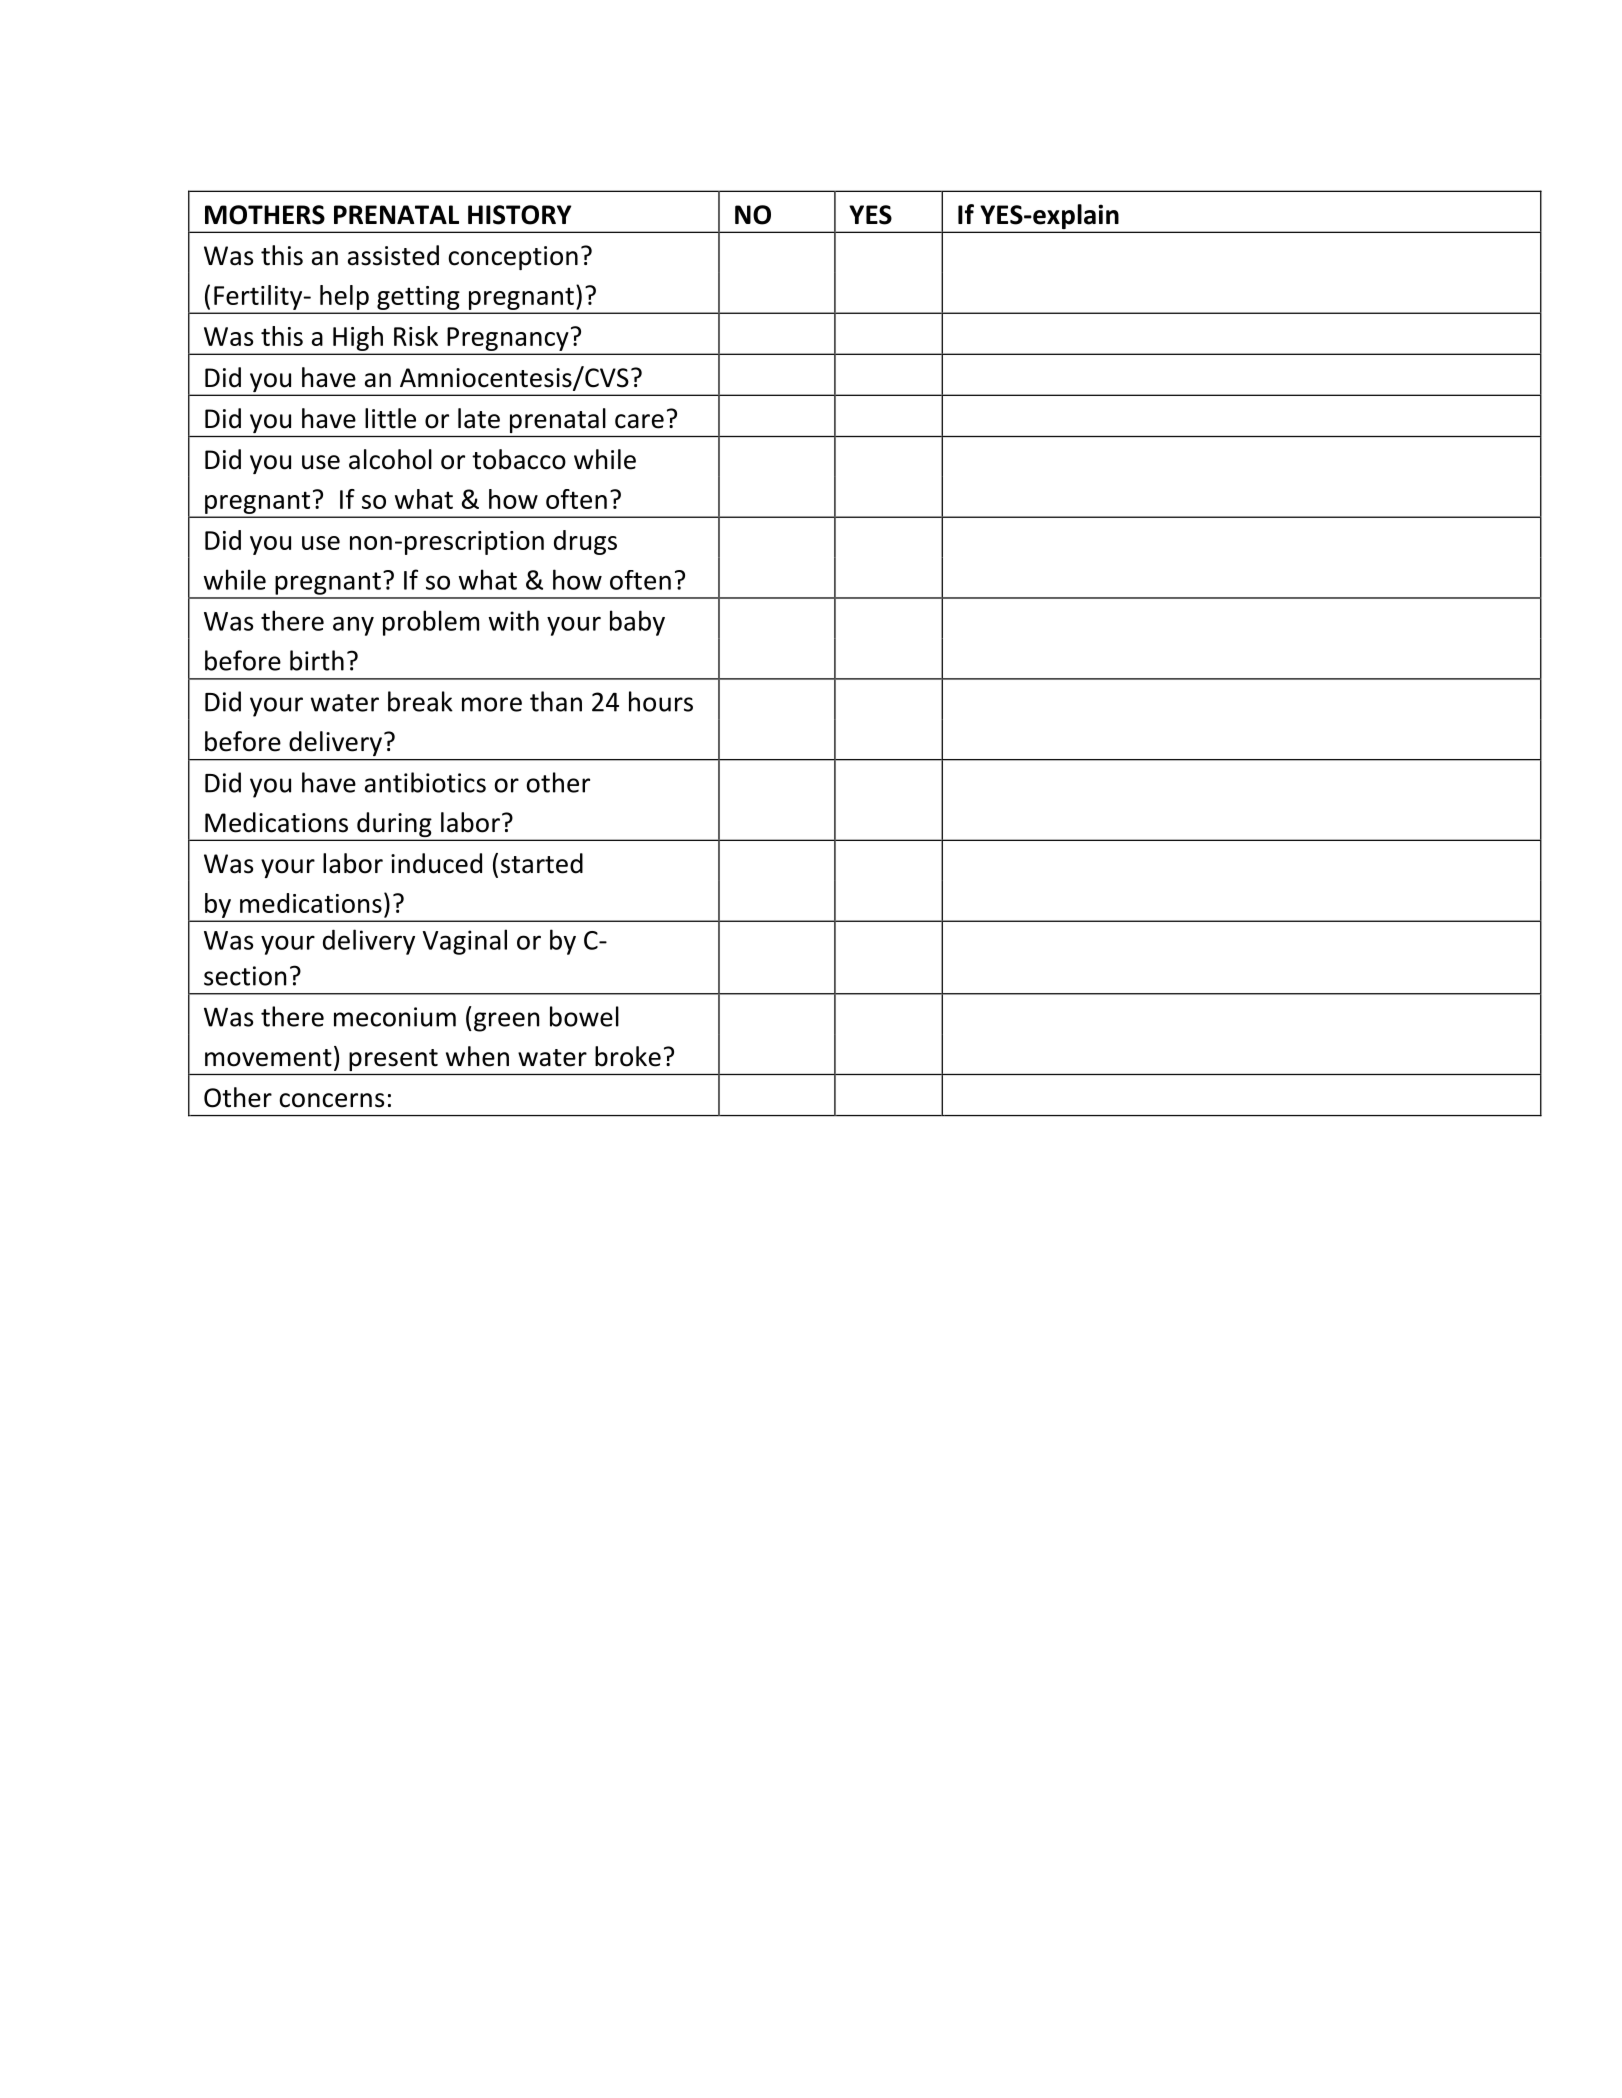 This image has height=2098, width=1622. Describe the element at coordinates (492, 704) in the image. I see `more` at that location.
